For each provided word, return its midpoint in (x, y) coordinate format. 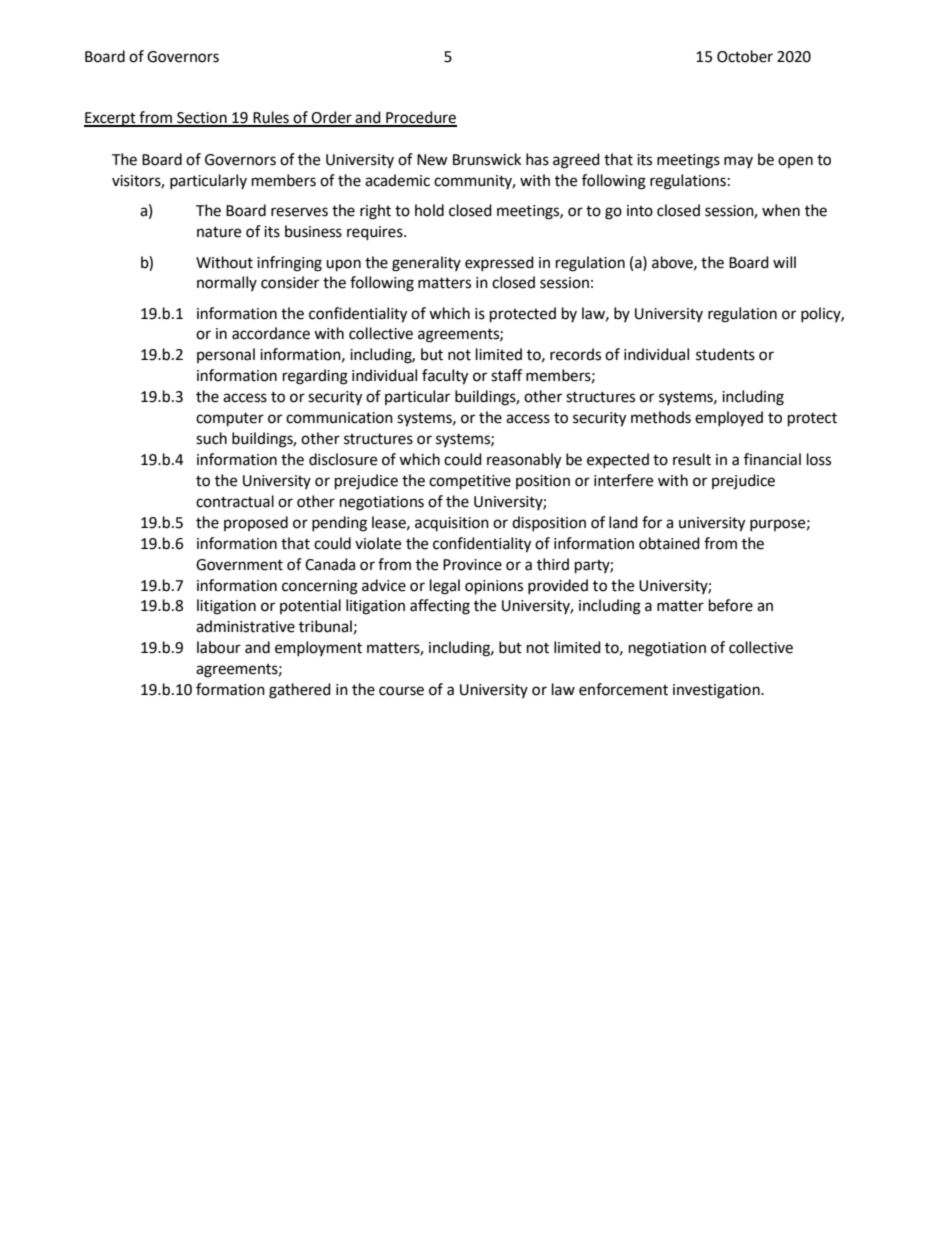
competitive (470, 482)
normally (227, 283)
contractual (235, 501)
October (745, 56)
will (784, 262)
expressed (499, 263)
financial (772, 459)
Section (202, 119)
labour (219, 647)
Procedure (420, 118)
